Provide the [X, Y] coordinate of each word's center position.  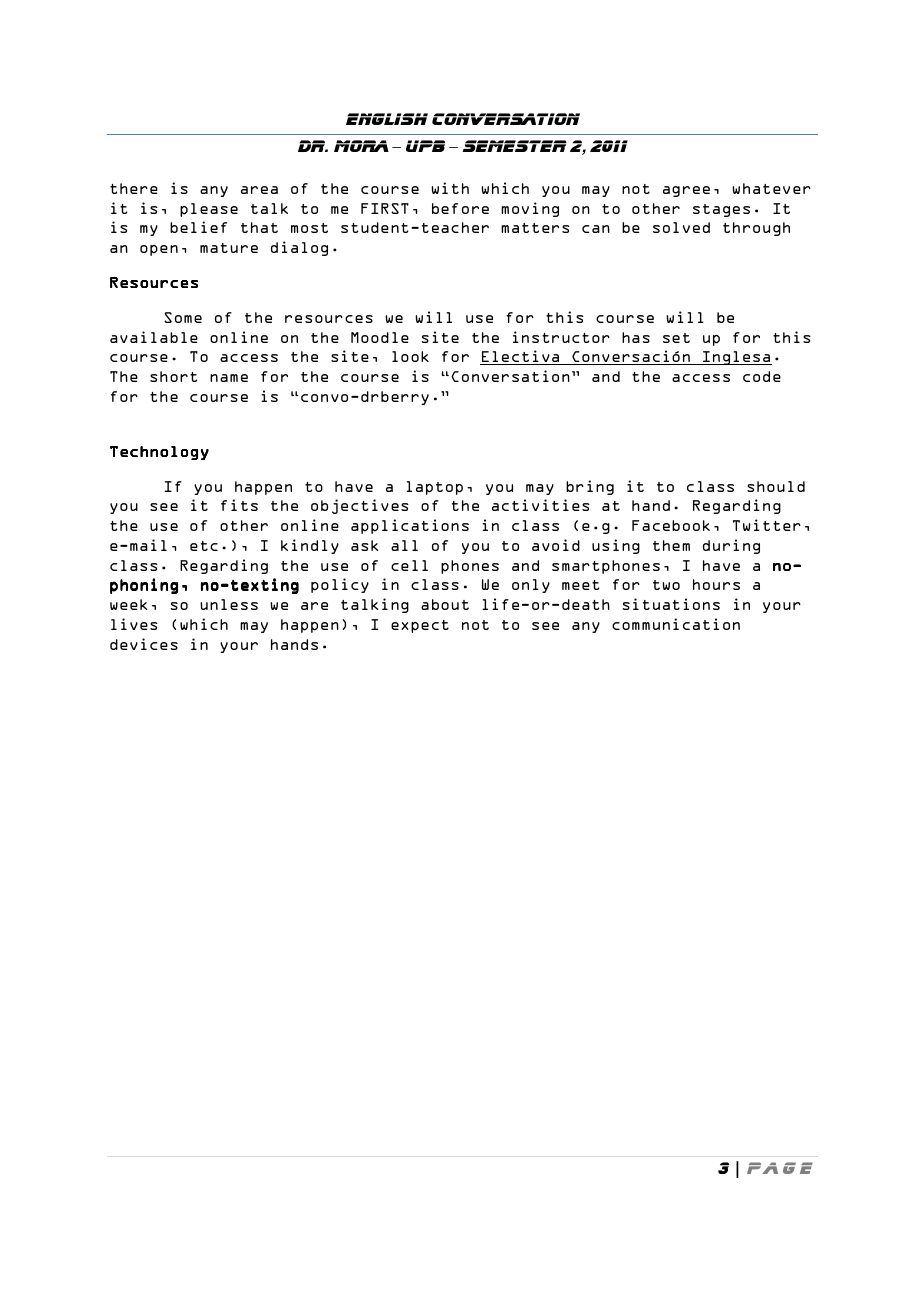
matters [535, 228]
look [410, 356]
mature [229, 248]
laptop [434, 488]
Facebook [671, 525]
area [259, 190]
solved [681, 227]
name [229, 378]
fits [239, 505]
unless [229, 604]
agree [686, 191]
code [762, 376]
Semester [515, 146]
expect [420, 626]
